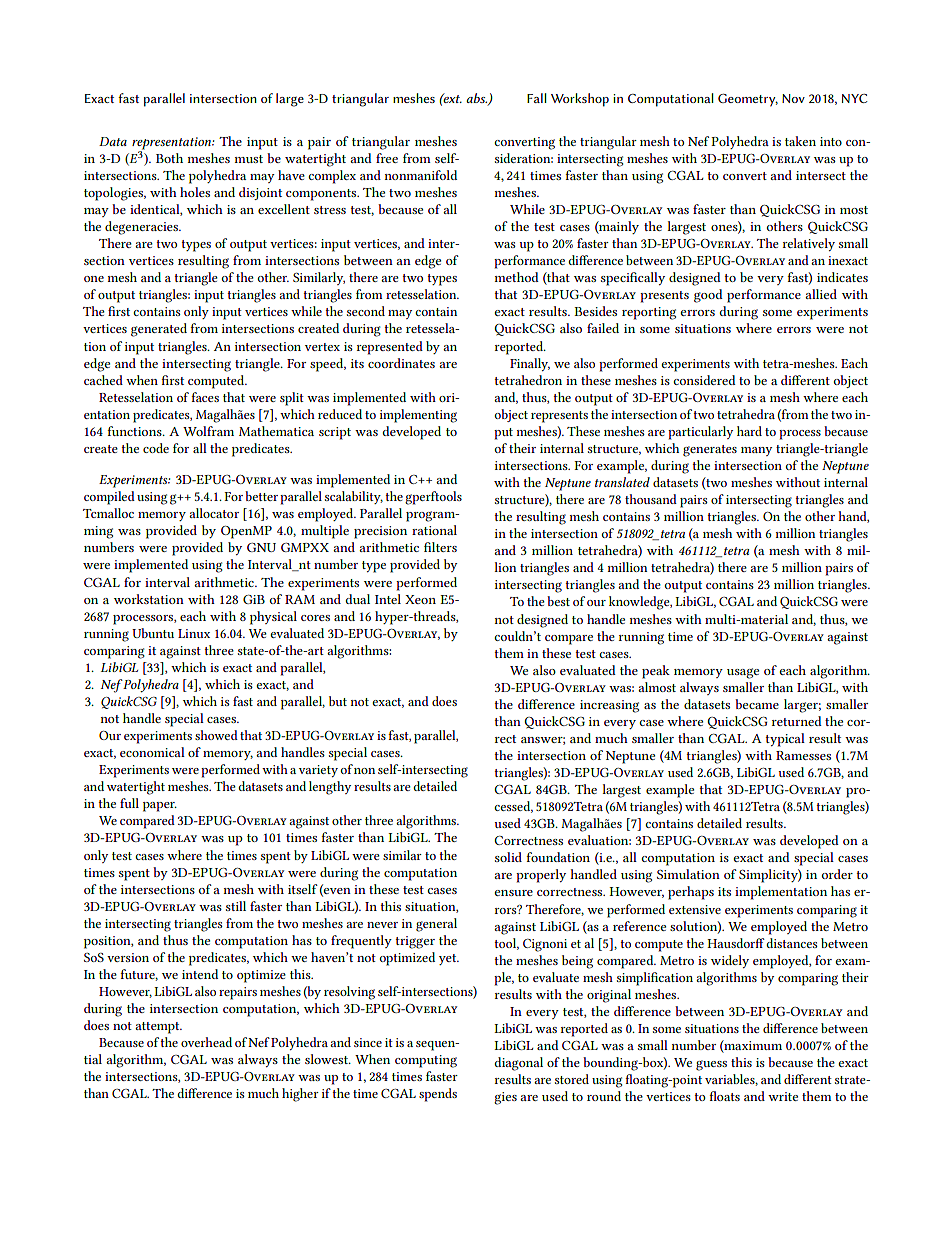  Describe the element at coordinates (800, 141) in the screenshot. I see `taken` at that location.
